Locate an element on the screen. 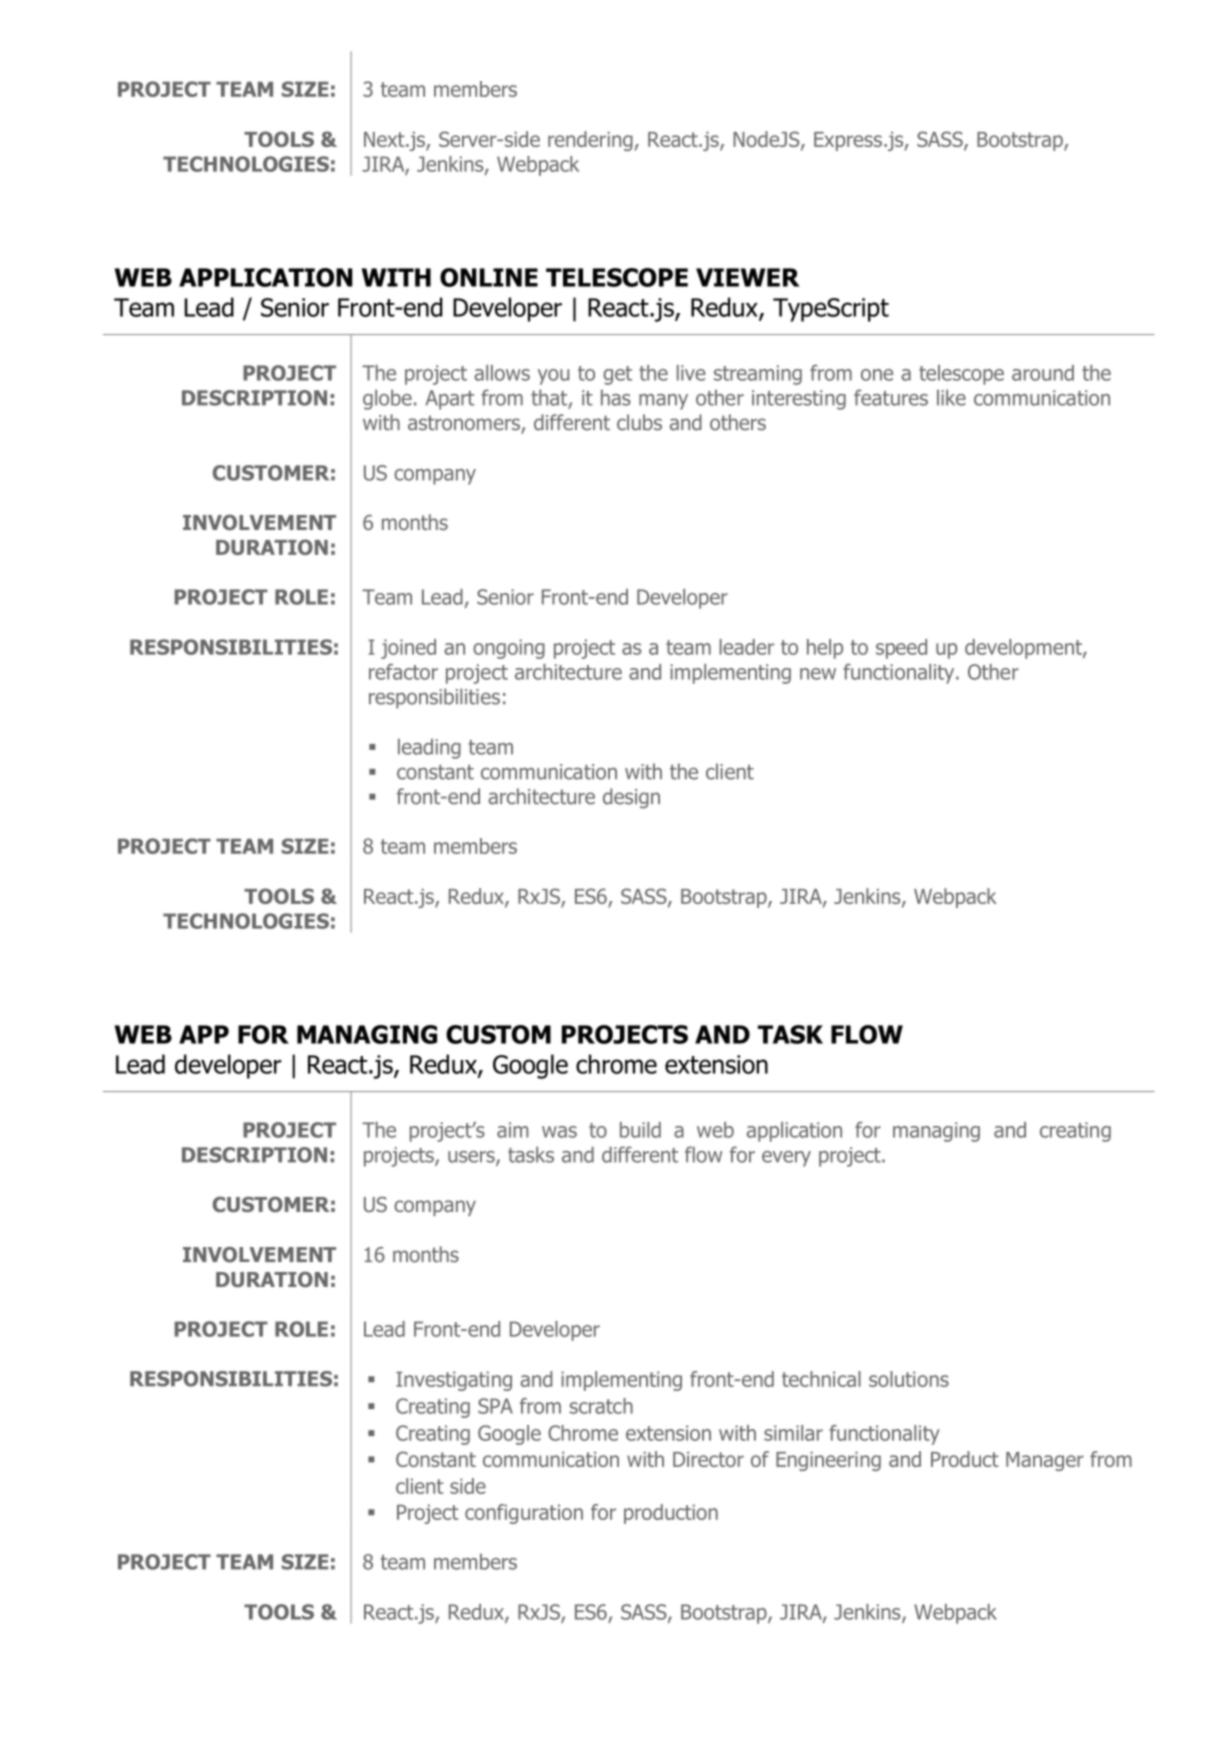  refactor is located at coordinates (403, 672).
